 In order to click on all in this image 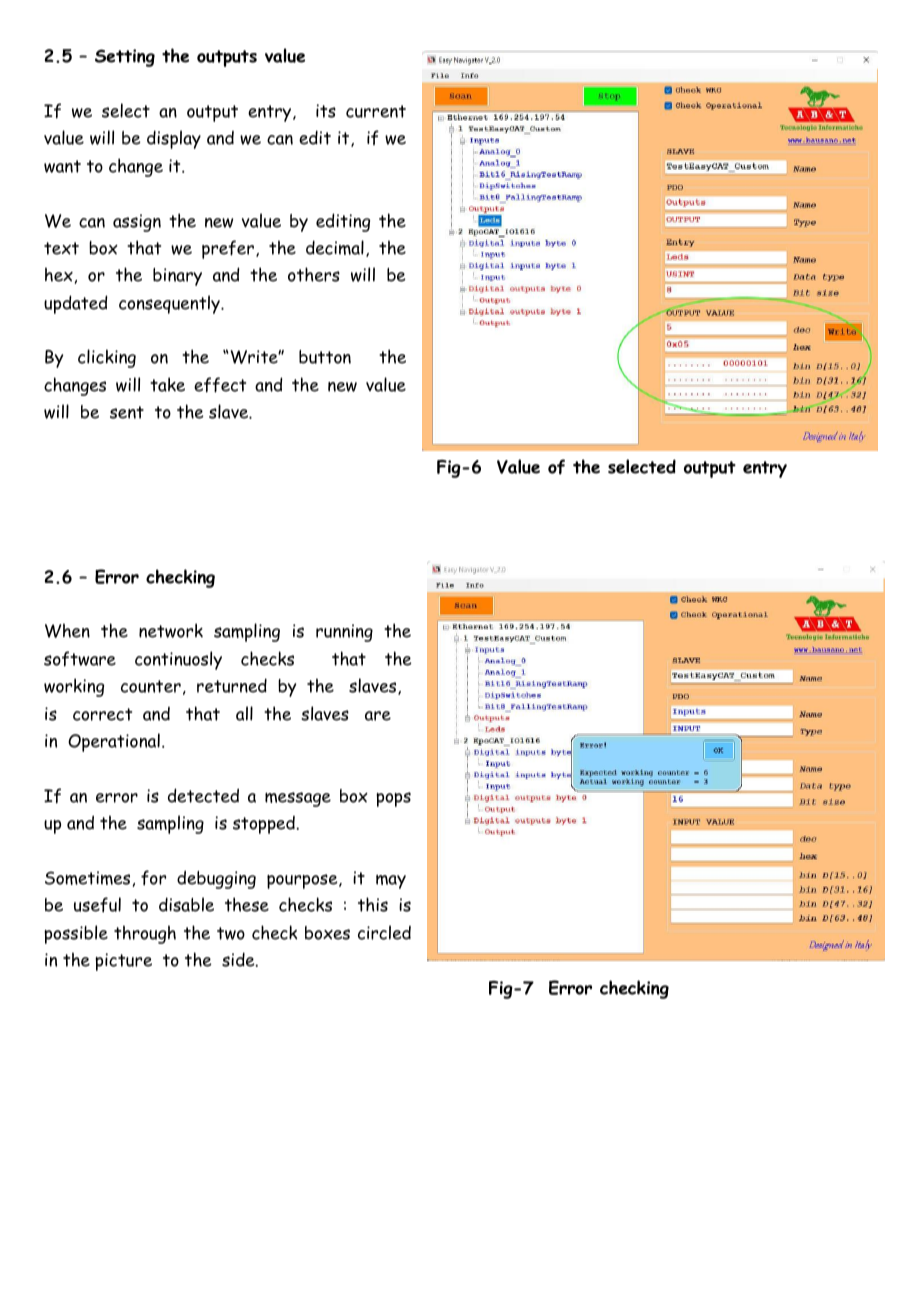, I will do `click(244, 713)`.
